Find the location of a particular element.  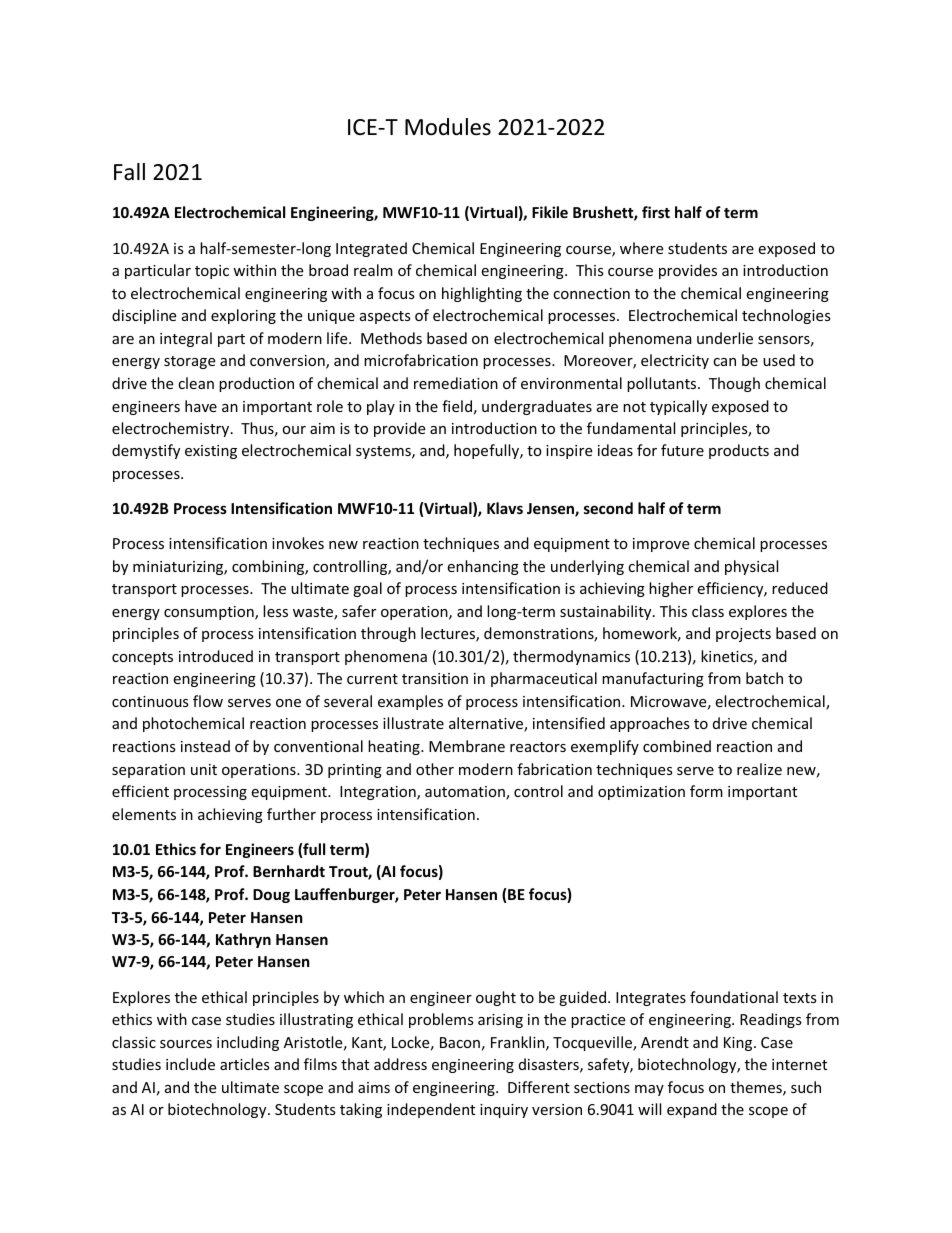

Modules is located at coordinates (448, 127).
